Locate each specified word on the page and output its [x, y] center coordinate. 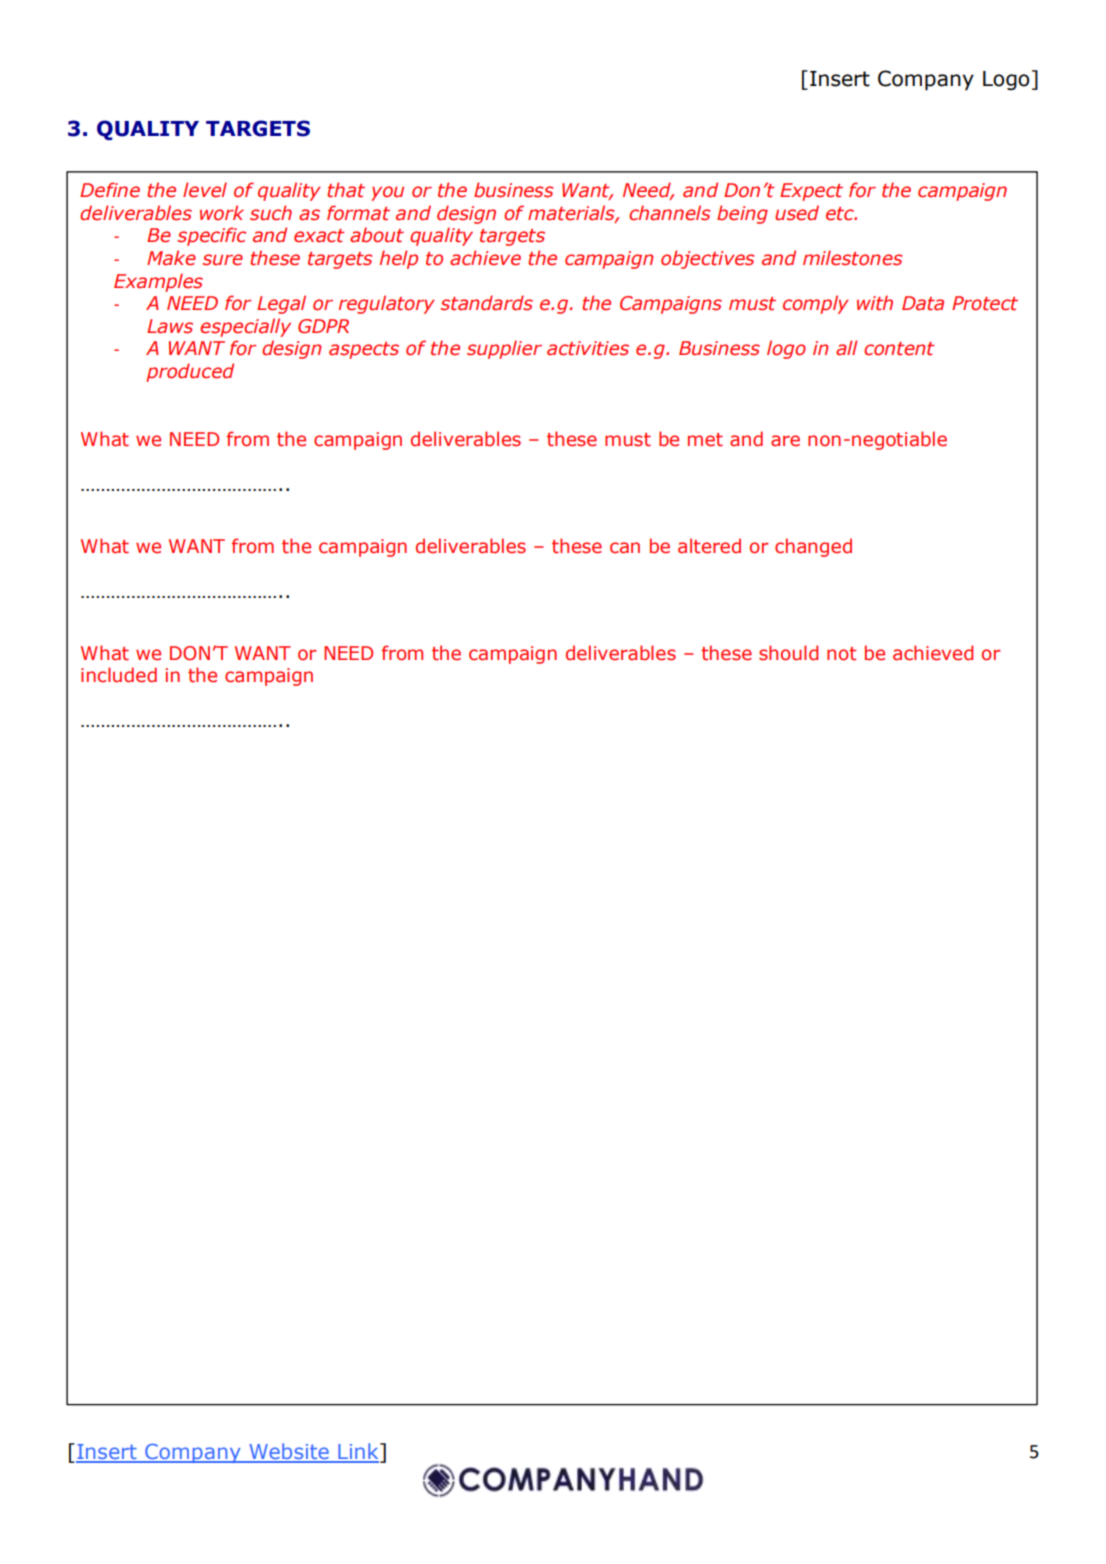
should [788, 653]
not [841, 654]
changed [813, 547]
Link [358, 1452]
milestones [852, 258]
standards [487, 303]
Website [289, 1452]
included [119, 675]
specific [212, 236]
